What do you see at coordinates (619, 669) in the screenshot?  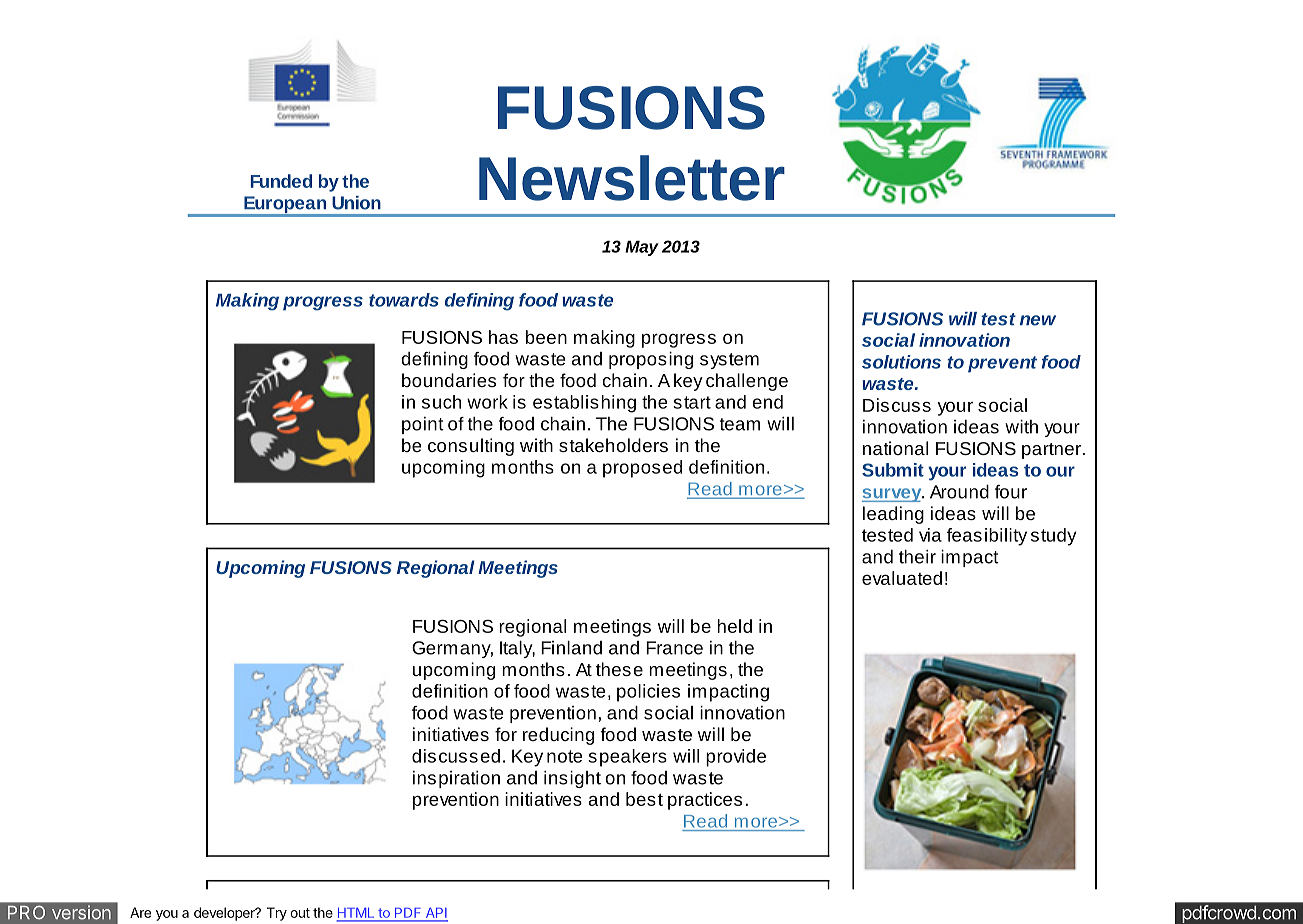 I see `these` at bounding box center [619, 669].
